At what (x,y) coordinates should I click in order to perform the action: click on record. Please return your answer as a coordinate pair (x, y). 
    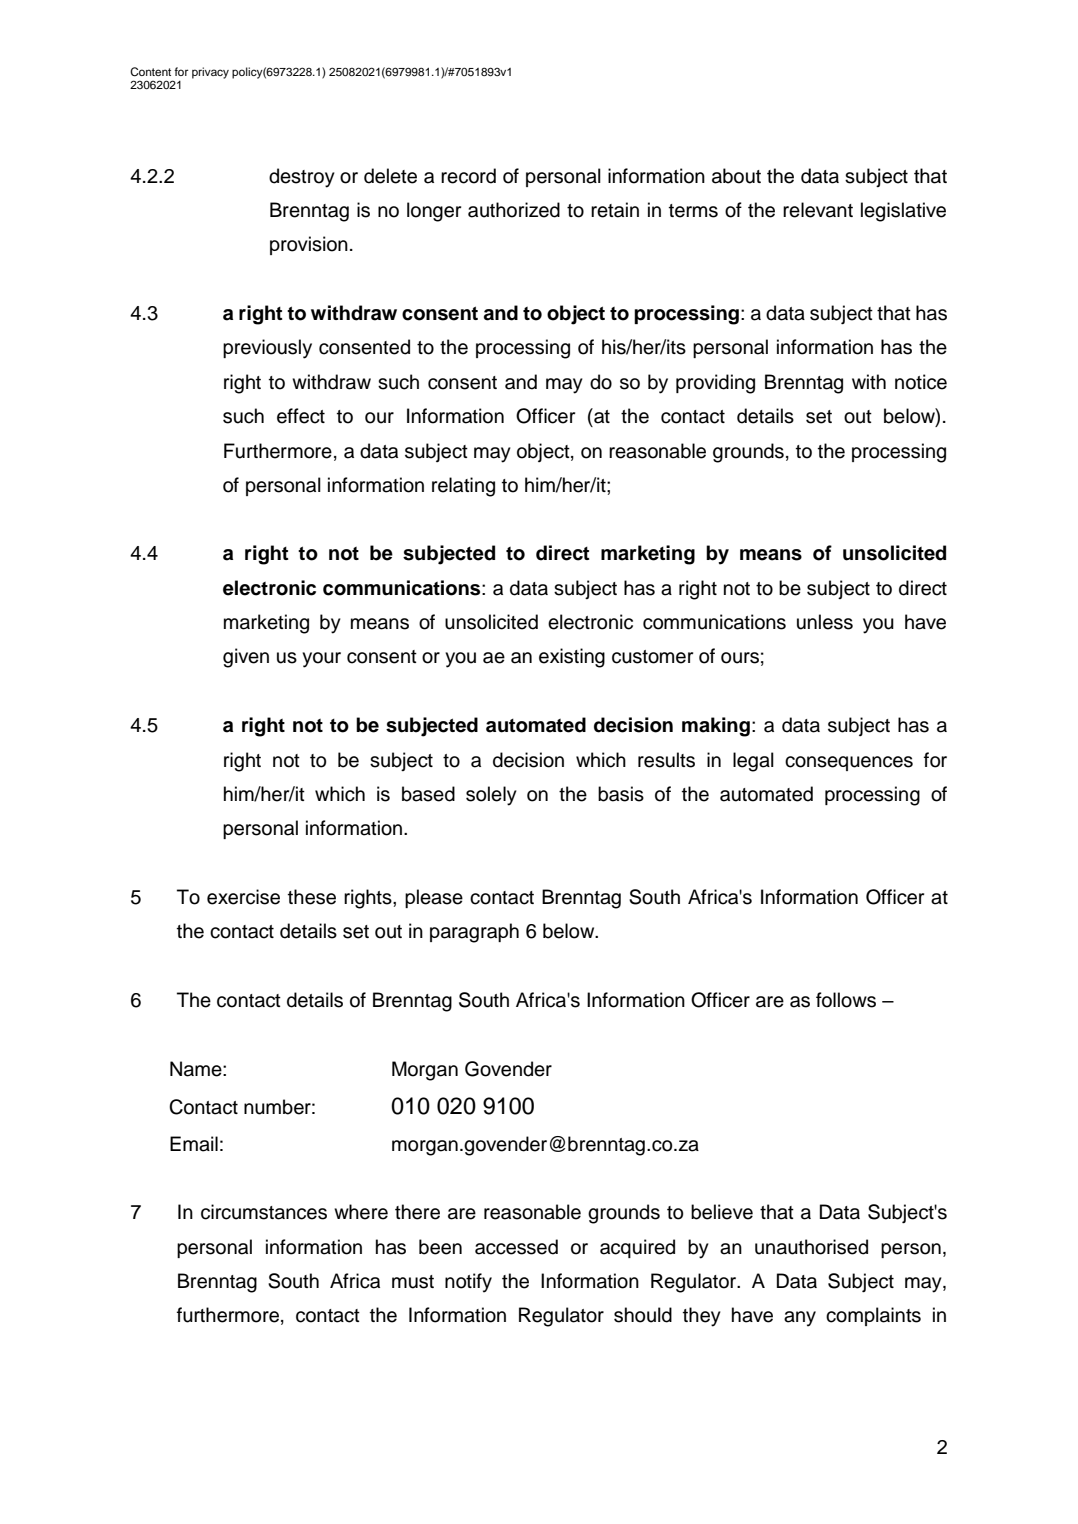
    Looking at the image, I should click on (468, 176).
